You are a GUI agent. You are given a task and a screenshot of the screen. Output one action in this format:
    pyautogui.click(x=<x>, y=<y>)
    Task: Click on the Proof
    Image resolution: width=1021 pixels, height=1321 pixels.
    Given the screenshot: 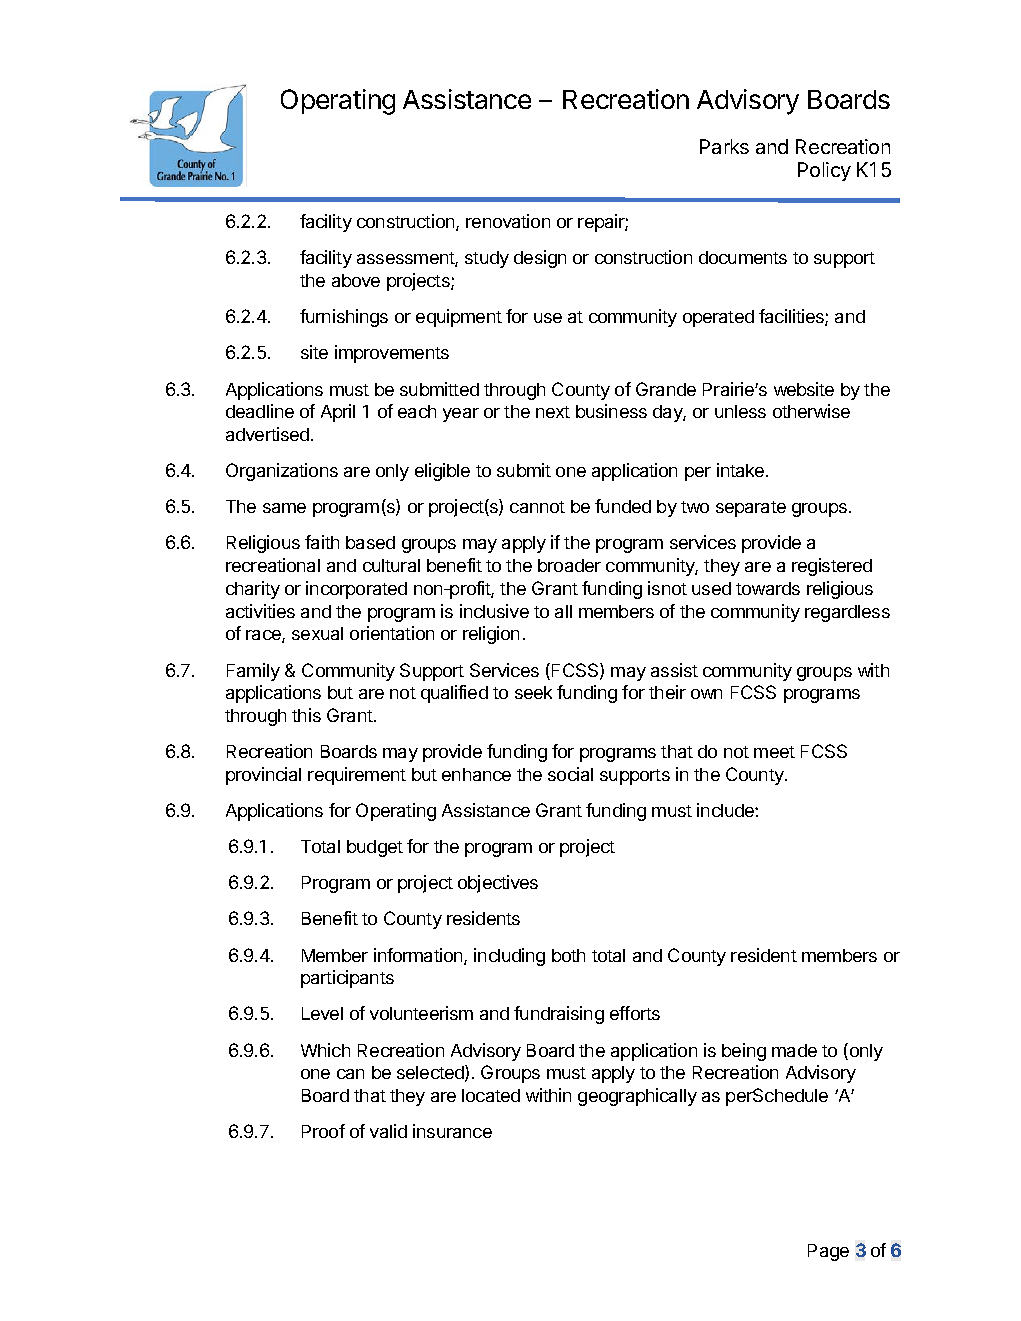 What is the action you would take?
    pyautogui.click(x=323, y=1131)
